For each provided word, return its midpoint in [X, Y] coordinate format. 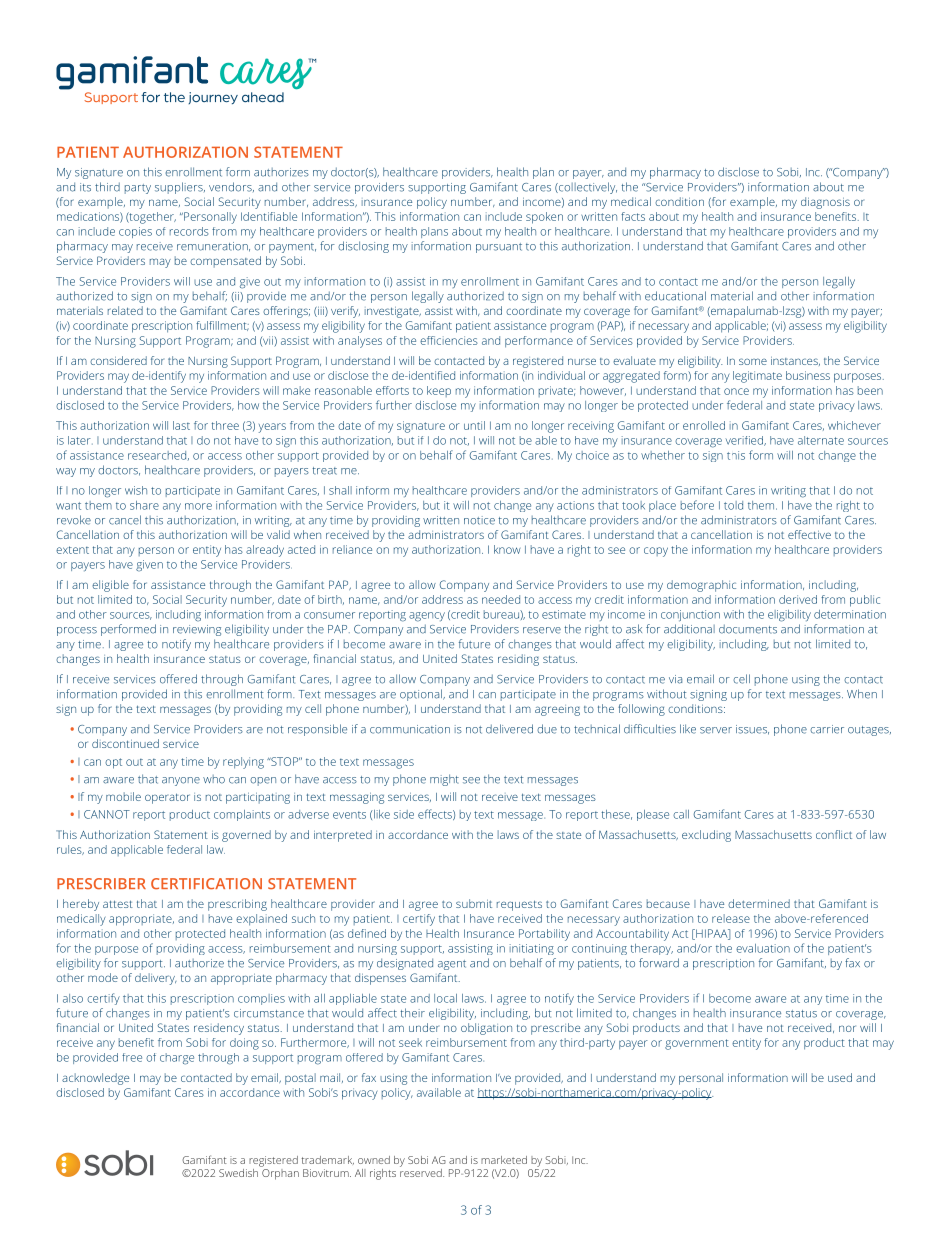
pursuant [499, 248]
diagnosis [825, 203]
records [189, 231]
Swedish [240, 1171]
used [840, 1077]
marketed [504, 1160]
